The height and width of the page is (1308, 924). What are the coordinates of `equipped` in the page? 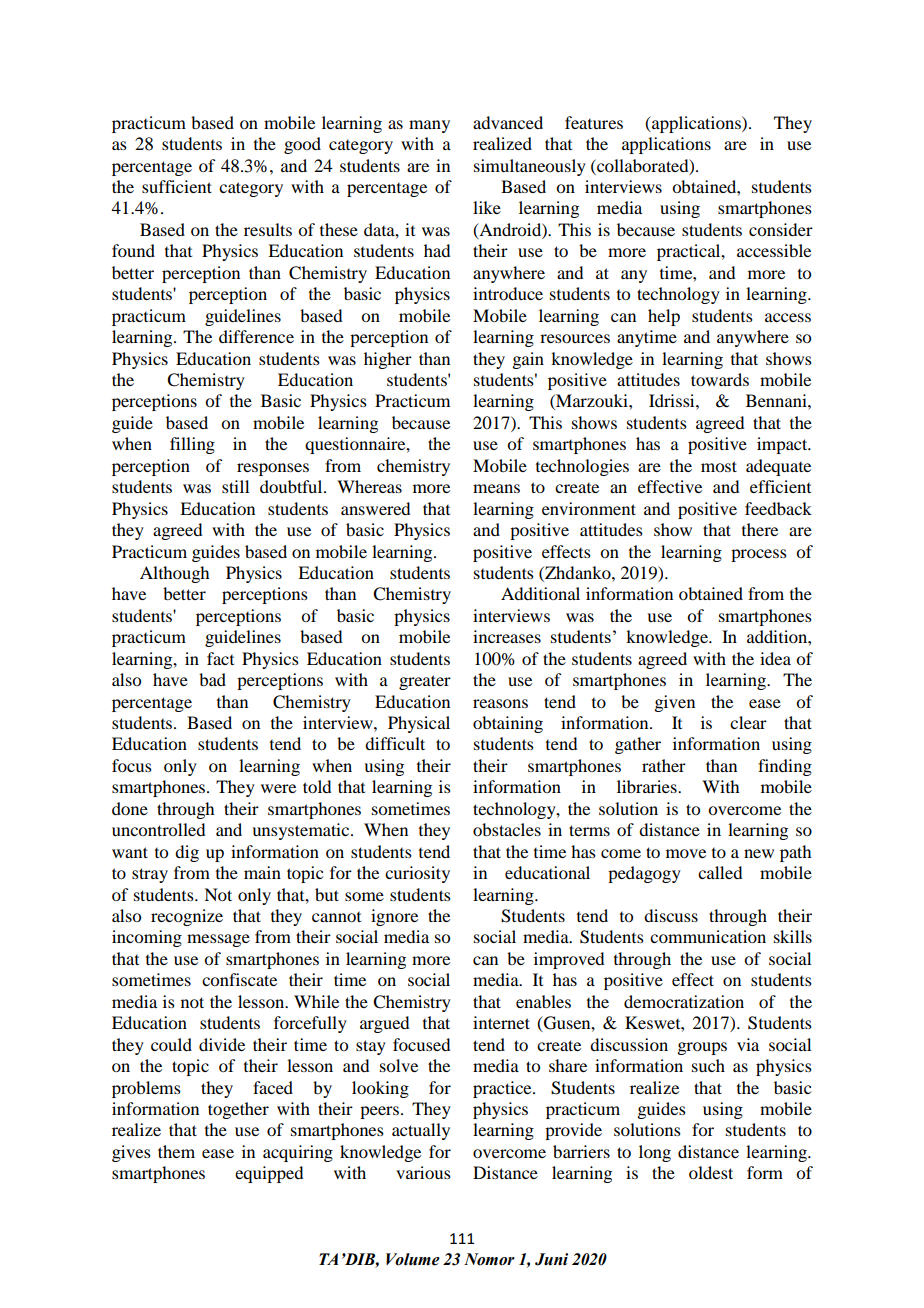 It's located at (269, 1174).
